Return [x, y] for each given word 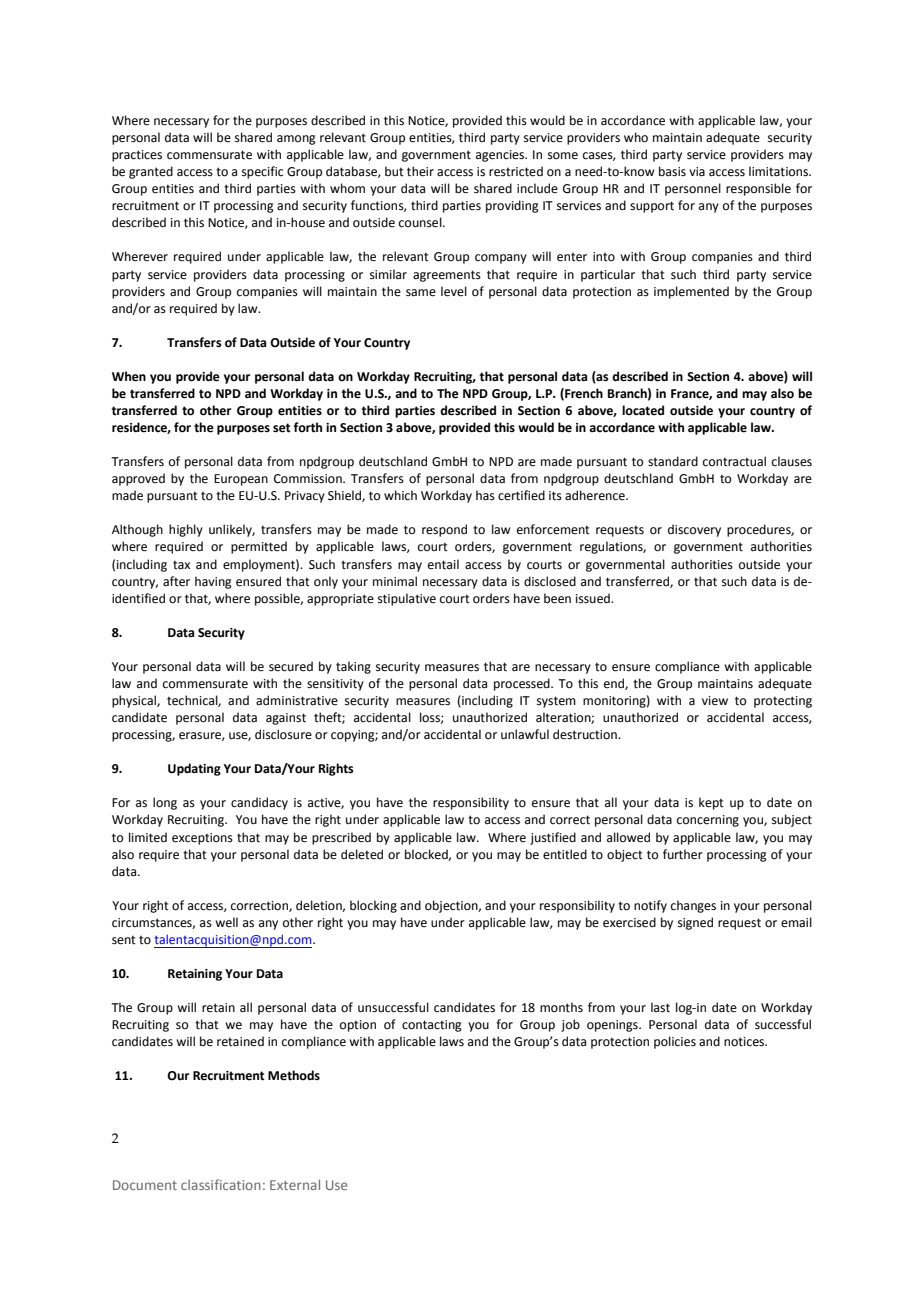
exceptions [202, 839]
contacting [432, 1026]
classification [221, 1184]
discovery [694, 530]
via [697, 172]
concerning [708, 821]
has [485, 495]
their [420, 171]
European [241, 480]
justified [553, 838]
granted [151, 172]
